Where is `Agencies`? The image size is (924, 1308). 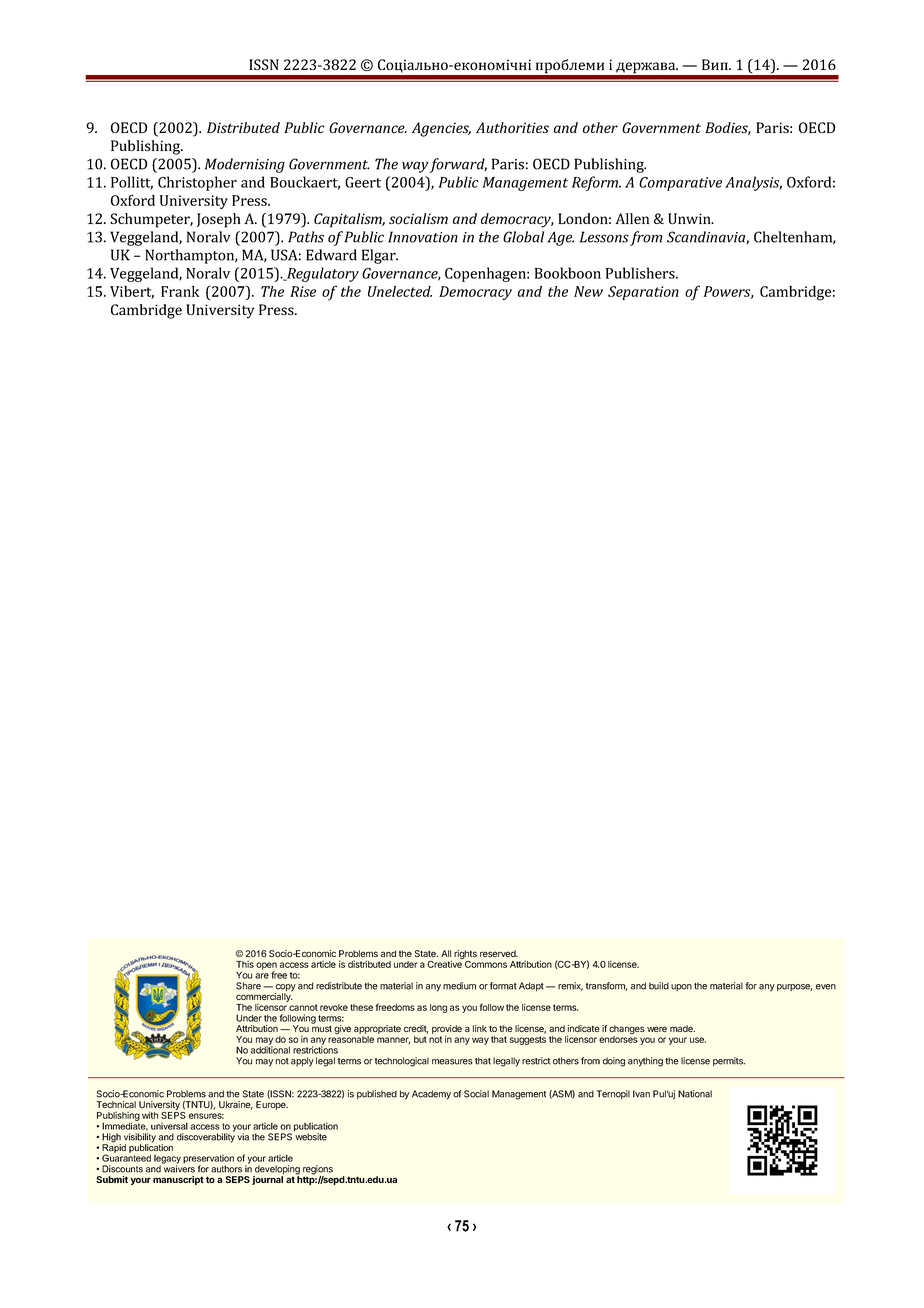 Agencies is located at coordinates (441, 129).
